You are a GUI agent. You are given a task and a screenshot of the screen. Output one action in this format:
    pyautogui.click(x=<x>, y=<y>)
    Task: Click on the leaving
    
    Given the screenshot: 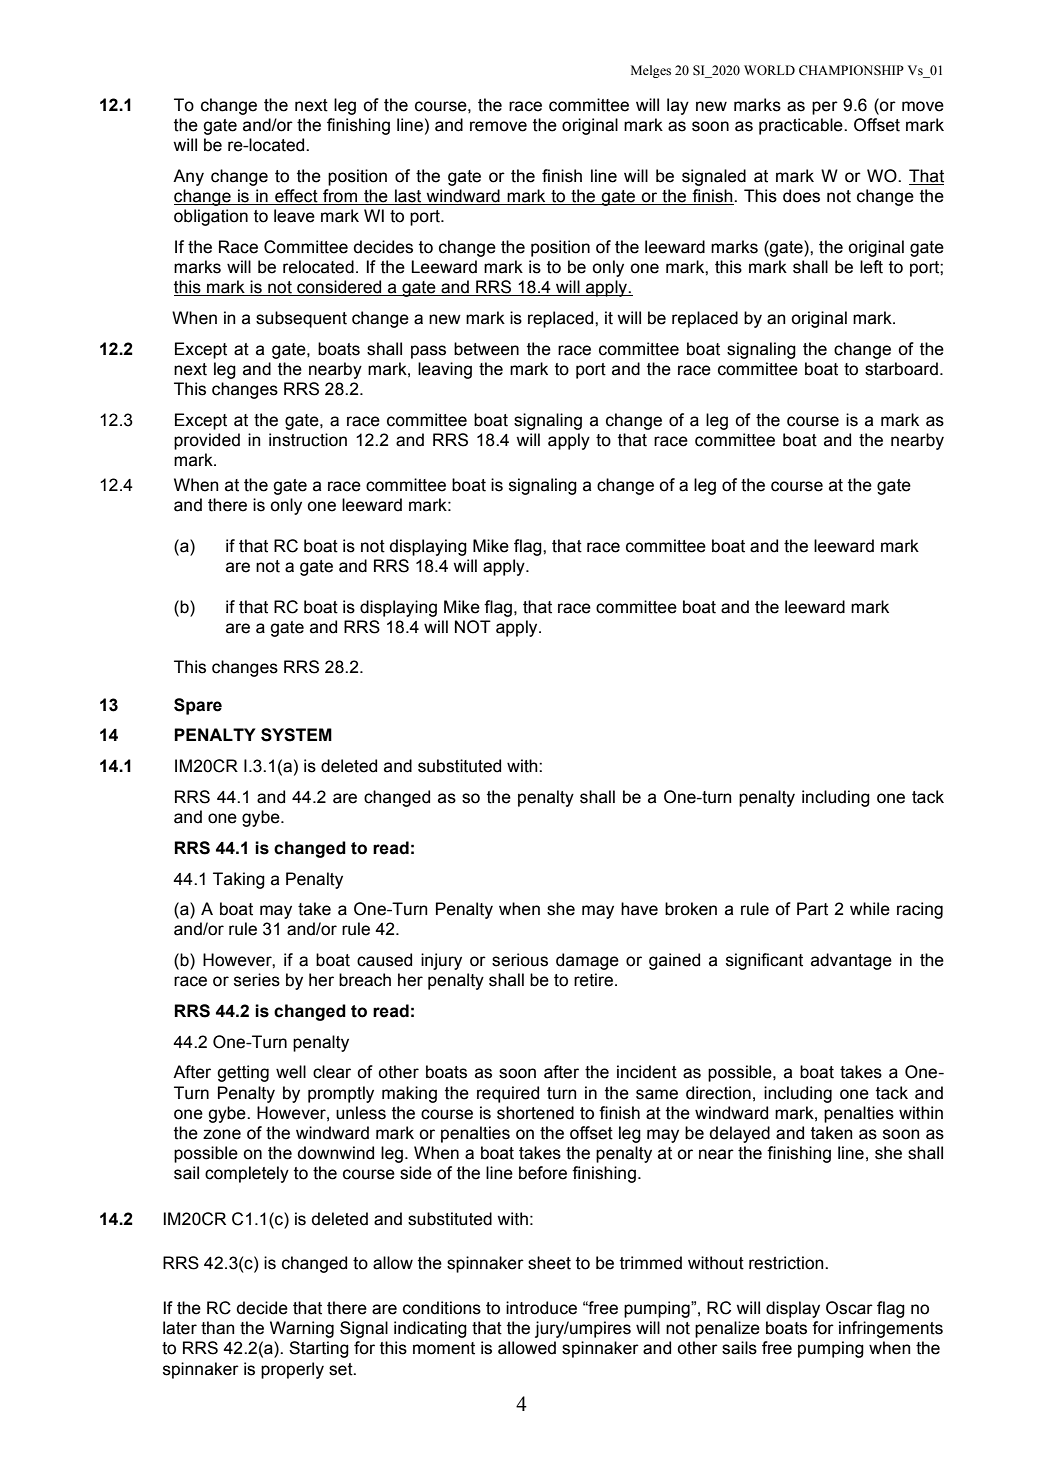 What is the action you would take?
    pyautogui.click(x=445, y=370)
